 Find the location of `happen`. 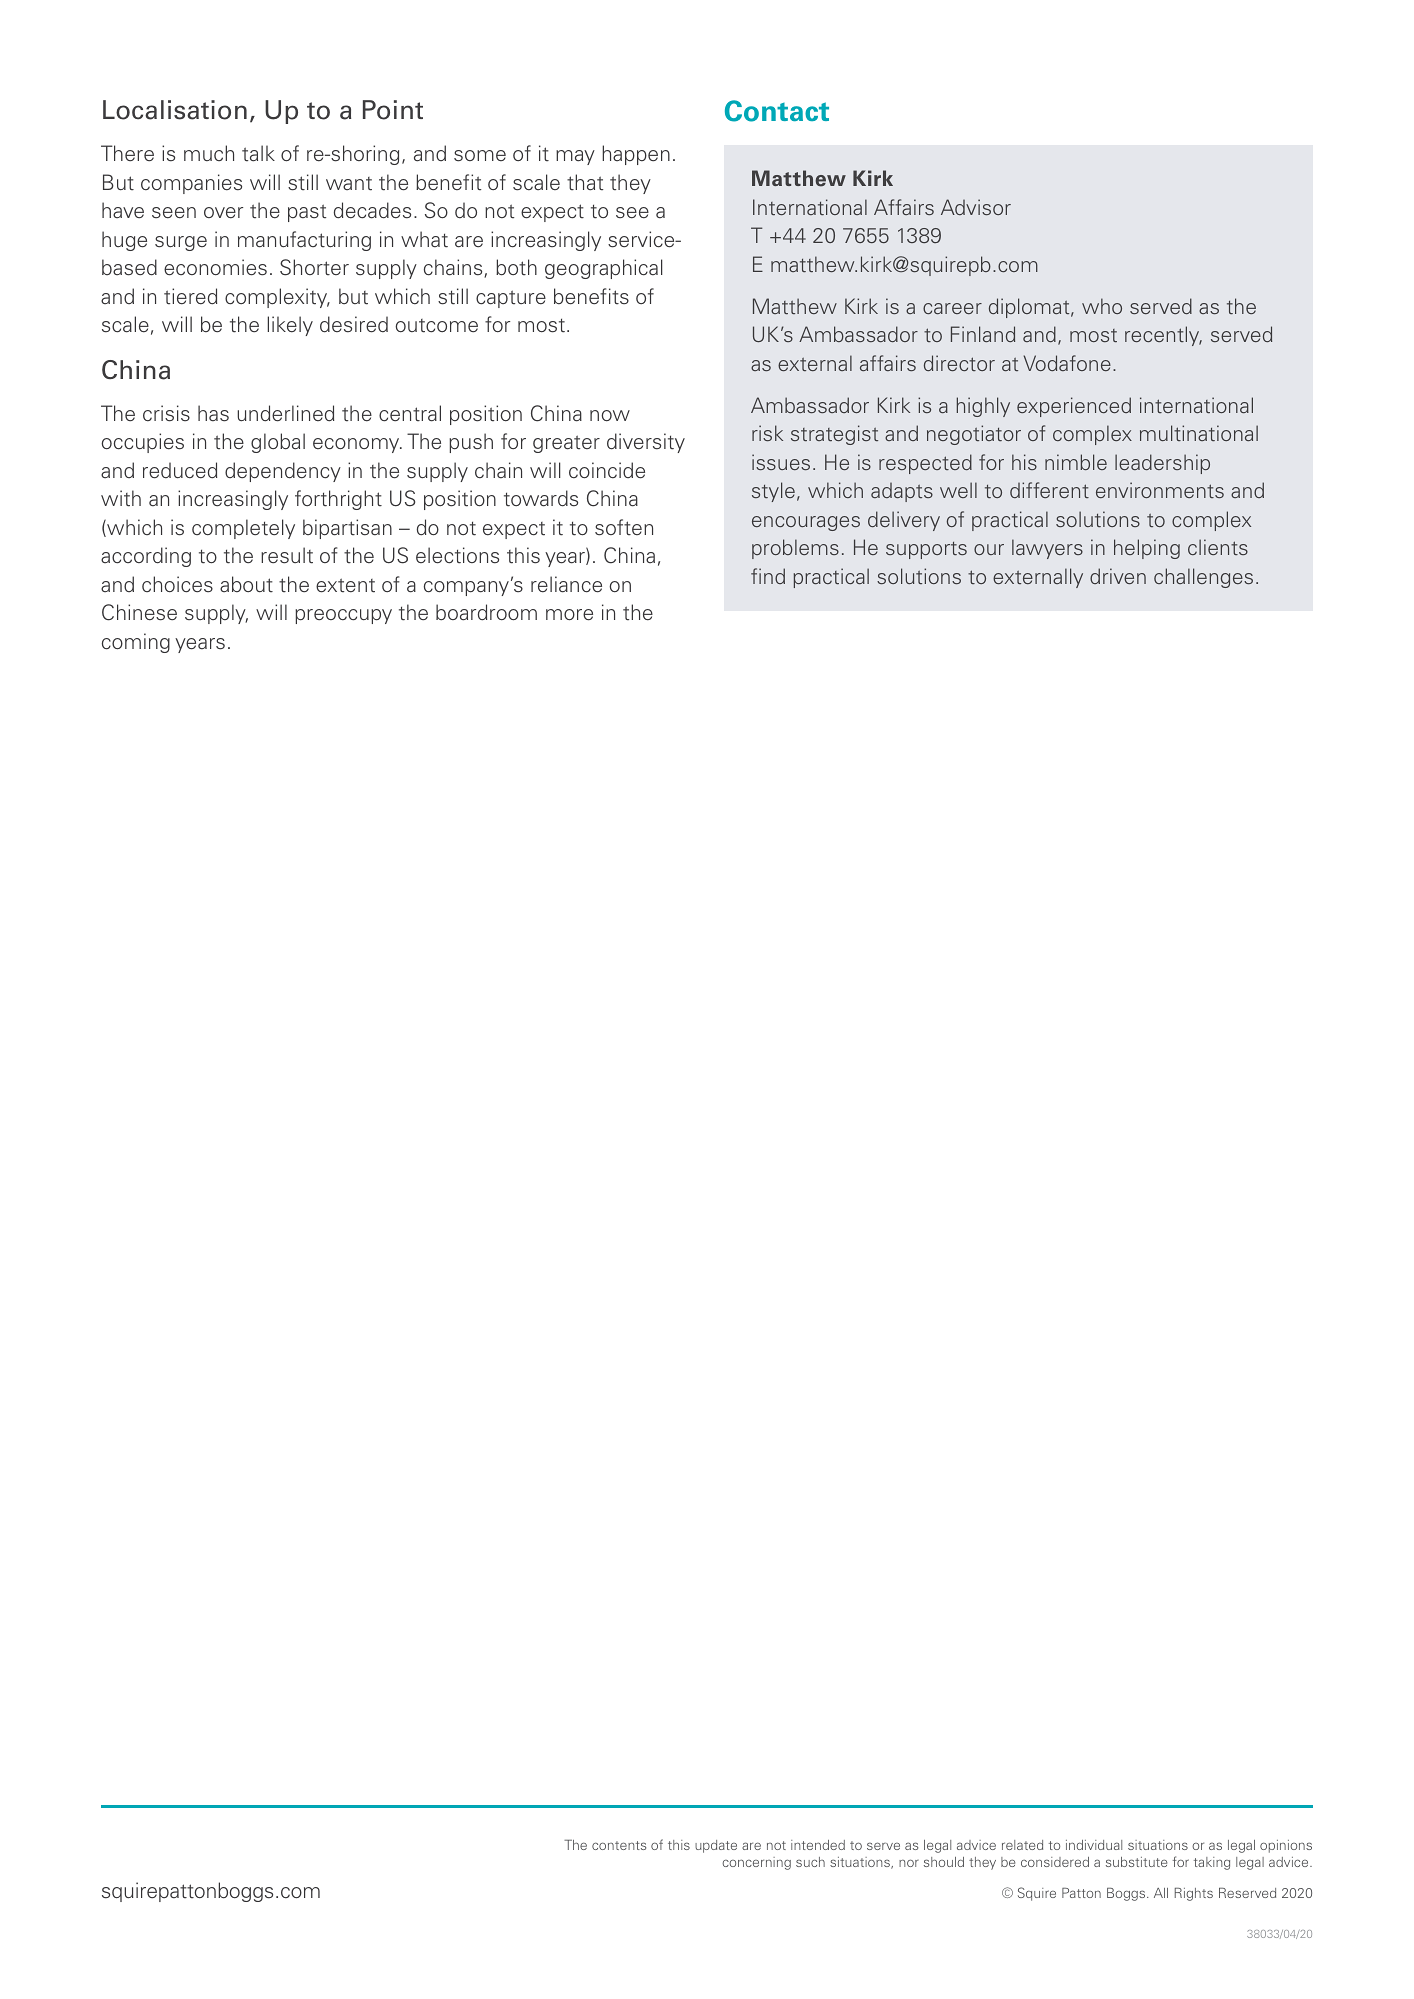

happen is located at coordinates (636, 155).
